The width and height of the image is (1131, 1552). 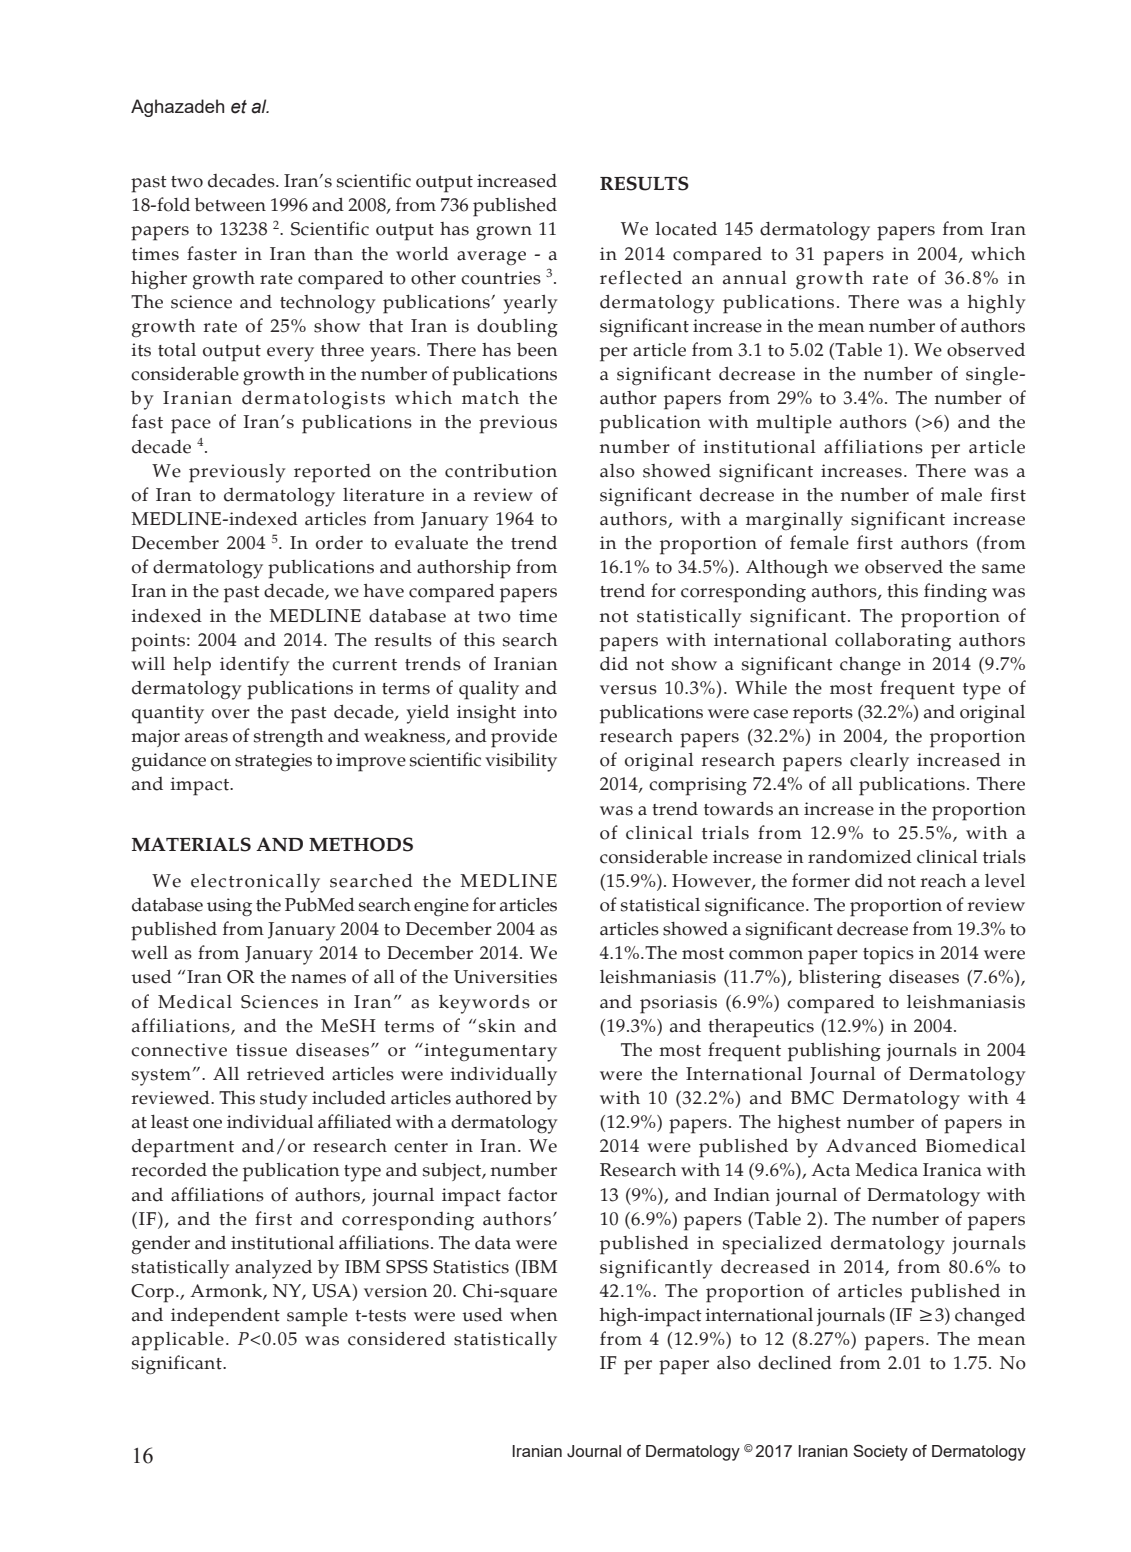 What do you see at coordinates (255, 666) in the image?
I see `identify` at bounding box center [255, 666].
